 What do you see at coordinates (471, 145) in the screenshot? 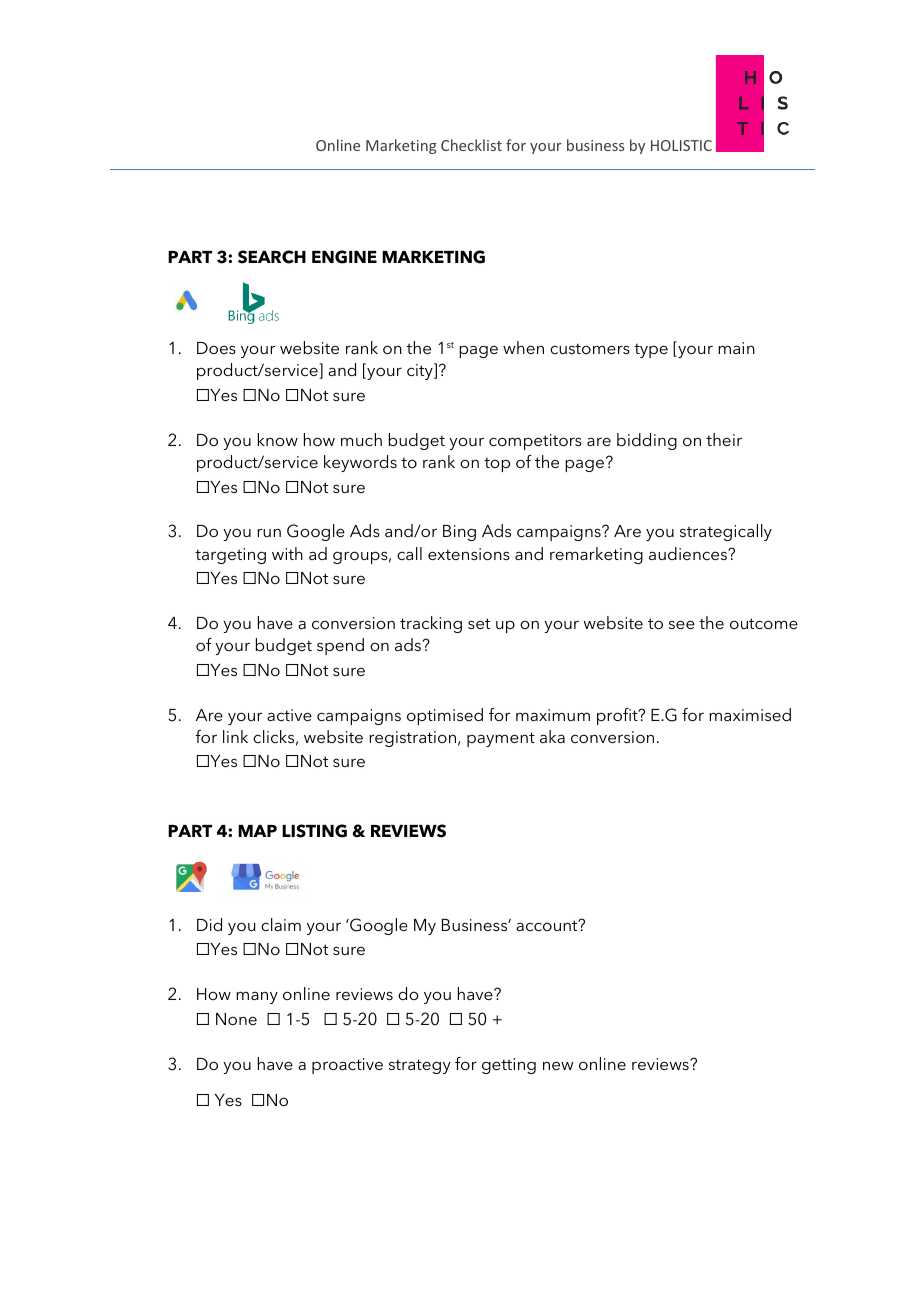
I see `Checklist` at bounding box center [471, 145].
